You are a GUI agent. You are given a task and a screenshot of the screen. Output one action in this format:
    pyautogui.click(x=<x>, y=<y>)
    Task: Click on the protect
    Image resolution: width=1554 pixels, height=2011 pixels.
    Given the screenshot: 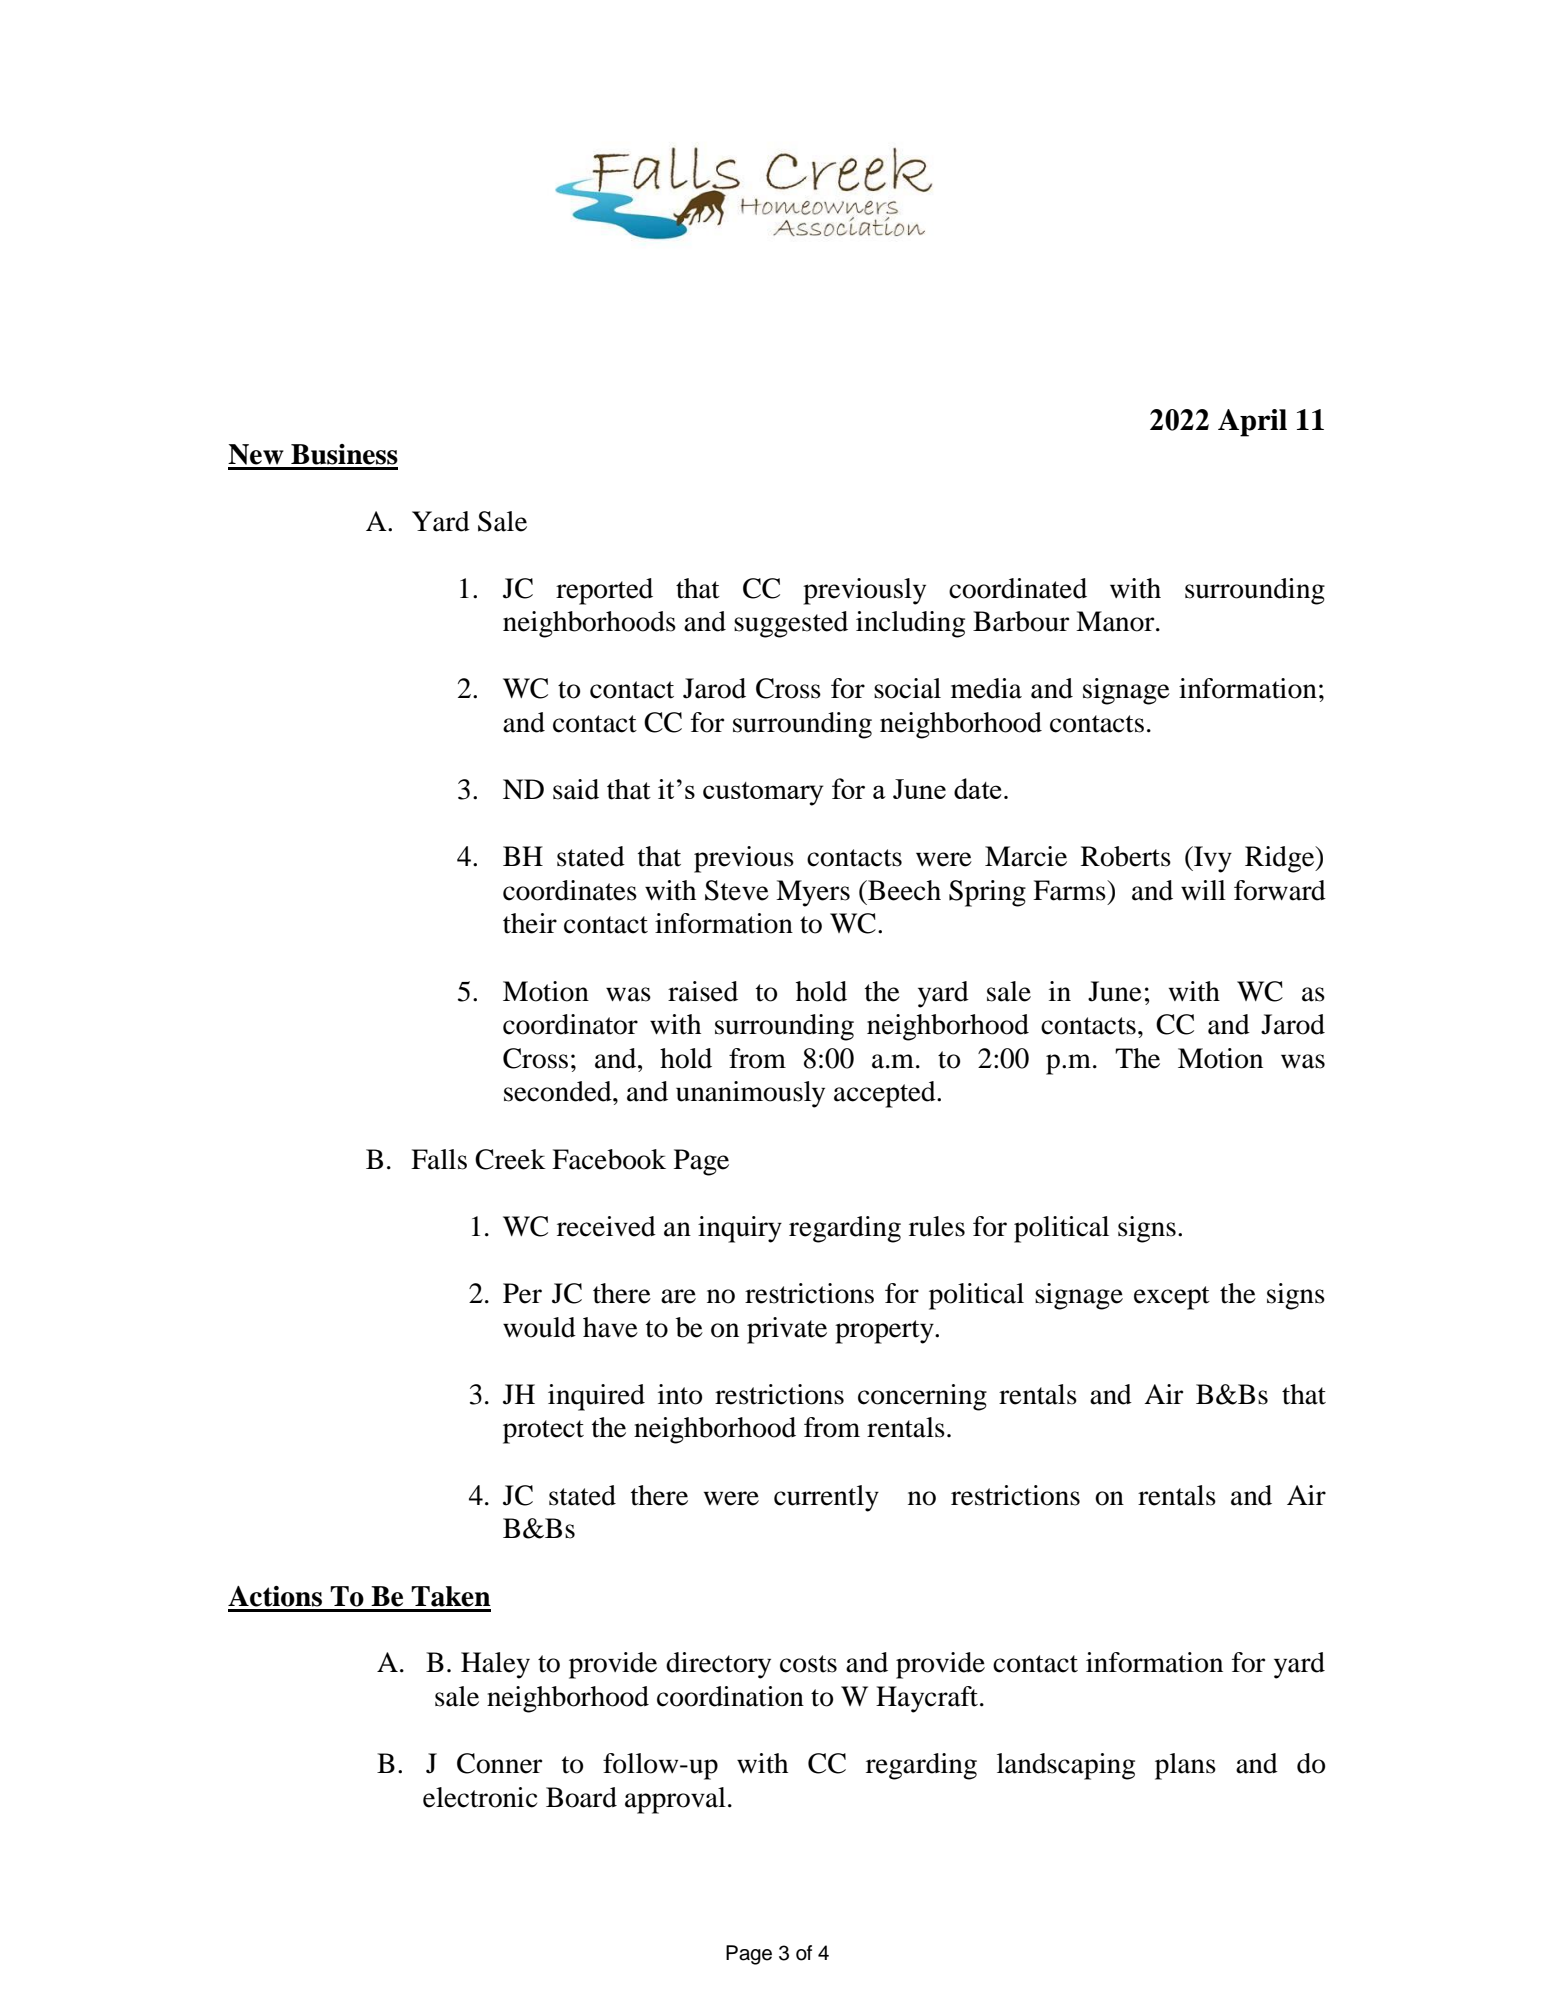 What is the action you would take?
    pyautogui.click(x=543, y=1432)
